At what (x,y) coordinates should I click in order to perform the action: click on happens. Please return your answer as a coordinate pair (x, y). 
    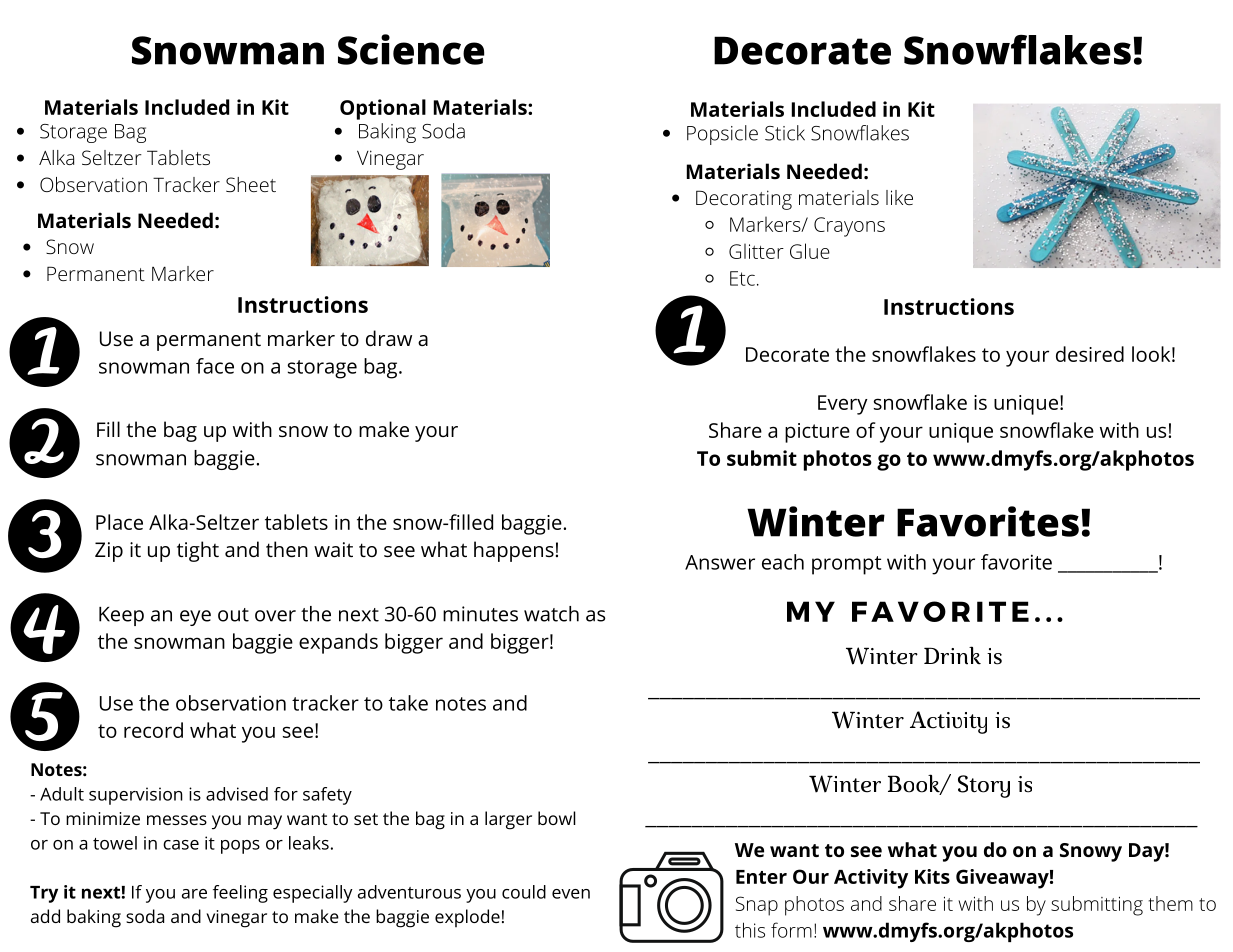
    Looking at the image, I should click on (514, 551).
